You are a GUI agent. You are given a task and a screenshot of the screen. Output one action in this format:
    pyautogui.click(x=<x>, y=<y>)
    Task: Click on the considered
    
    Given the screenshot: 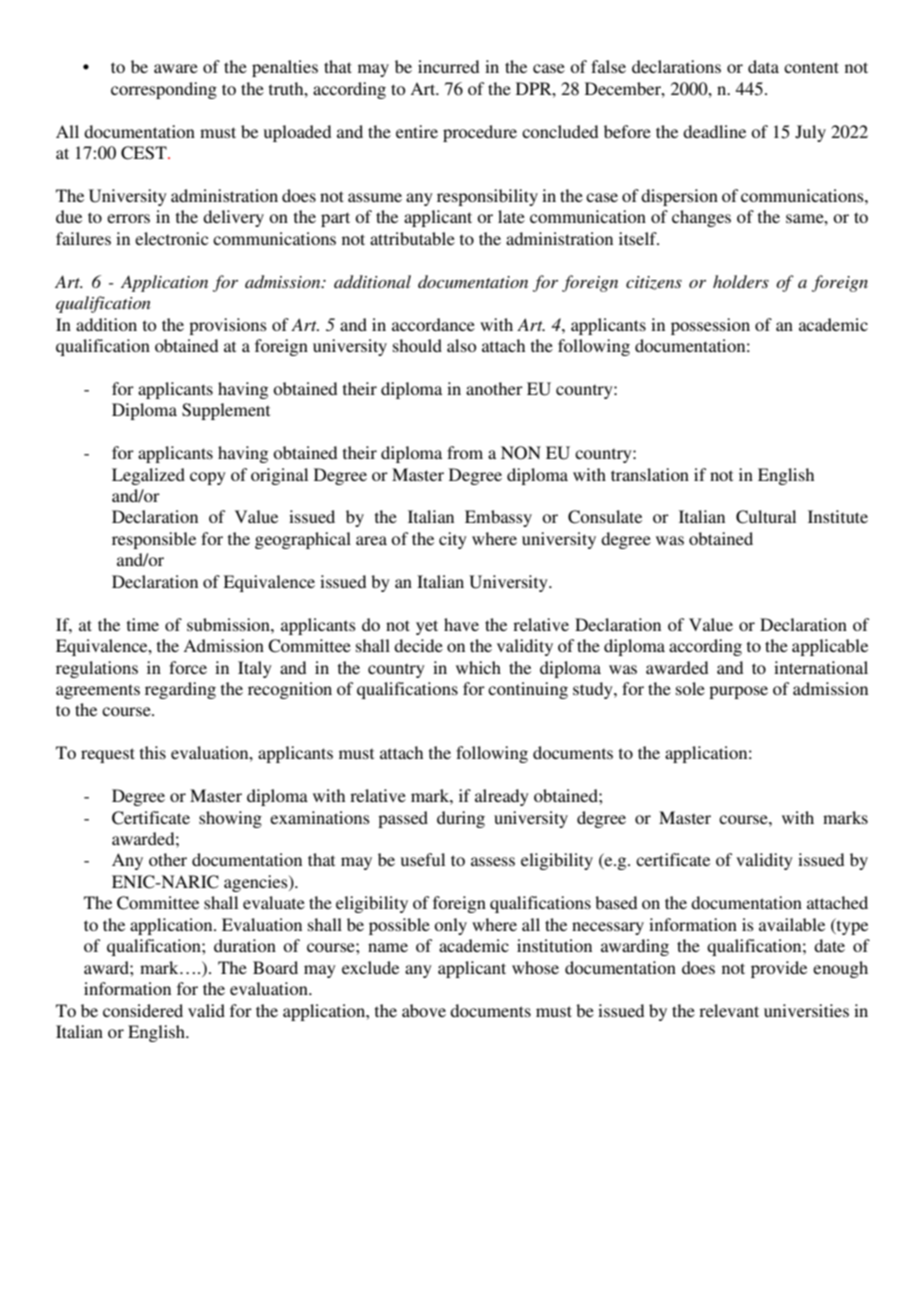 What is the action you would take?
    pyautogui.click(x=143, y=1010)
